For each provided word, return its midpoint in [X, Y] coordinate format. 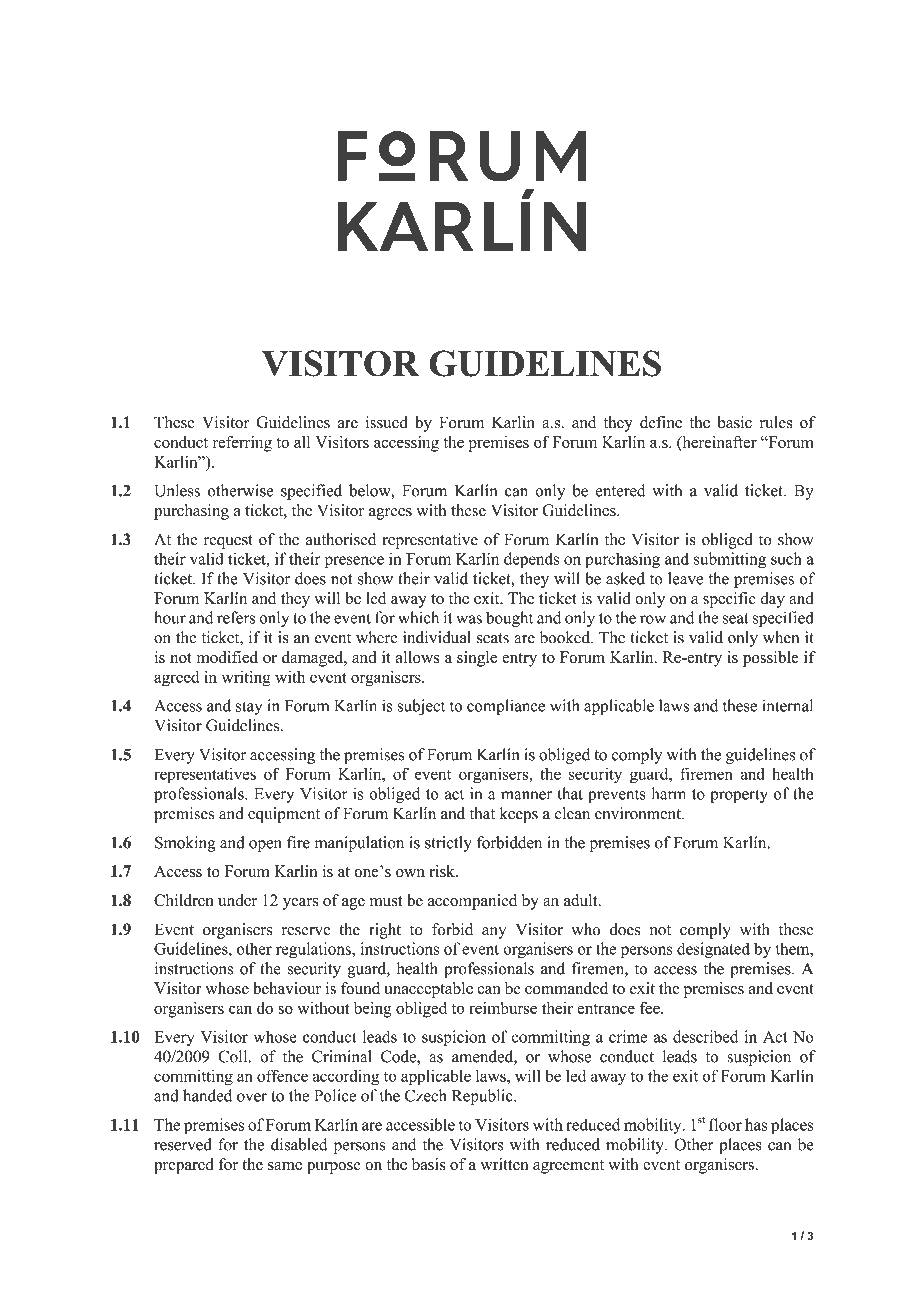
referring [242, 444]
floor [725, 1124]
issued [387, 422]
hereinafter [718, 443]
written [504, 1164]
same [285, 1166]
